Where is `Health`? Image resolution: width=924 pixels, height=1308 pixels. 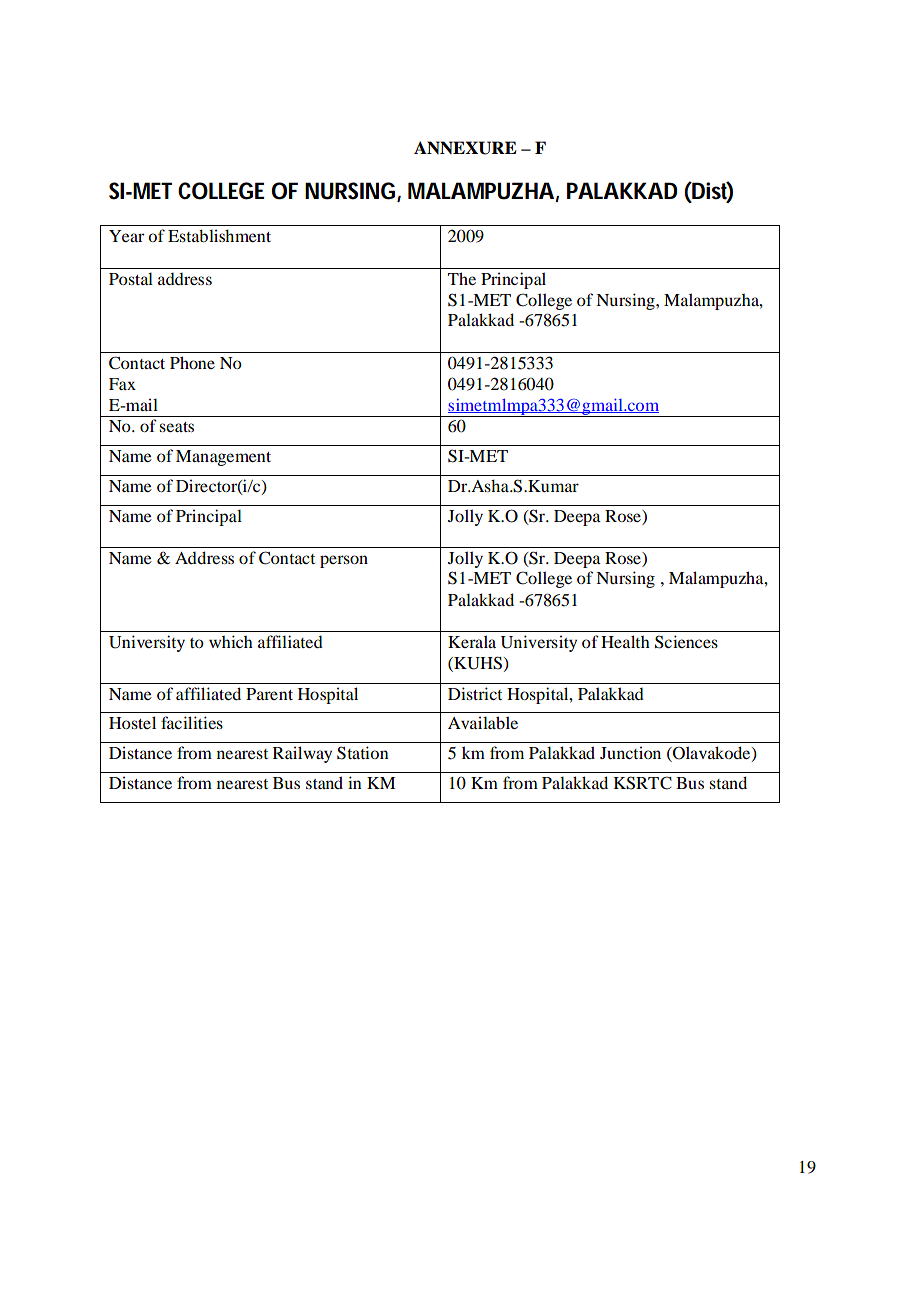 Health is located at coordinates (625, 641).
